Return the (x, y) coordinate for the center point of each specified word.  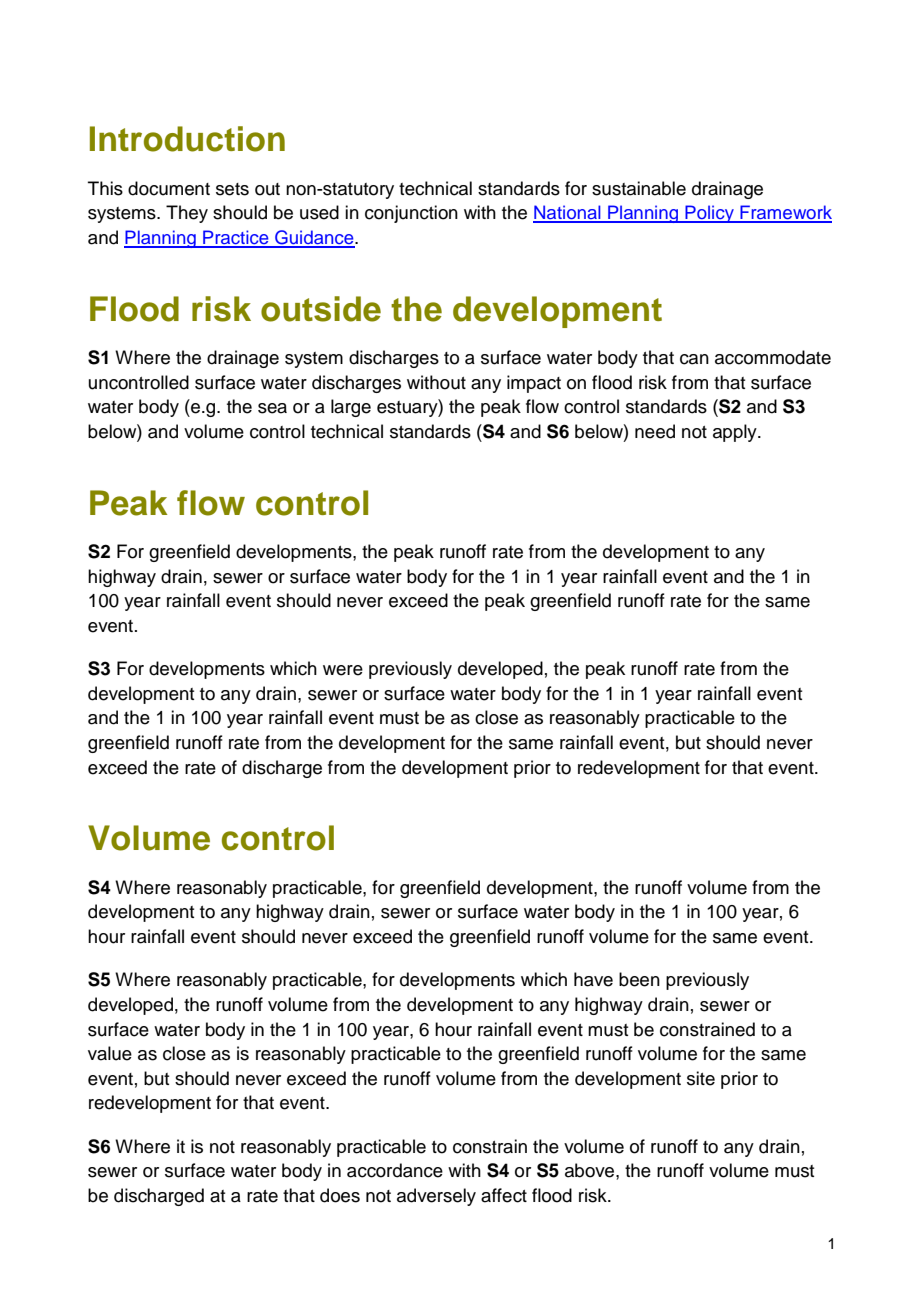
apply (736, 433)
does (340, 1195)
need (655, 431)
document (169, 188)
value (110, 1053)
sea (272, 408)
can (694, 359)
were (343, 670)
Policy (709, 214)
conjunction (411, 214)
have (593, 979)
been (639, 979)
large (351, 408)
